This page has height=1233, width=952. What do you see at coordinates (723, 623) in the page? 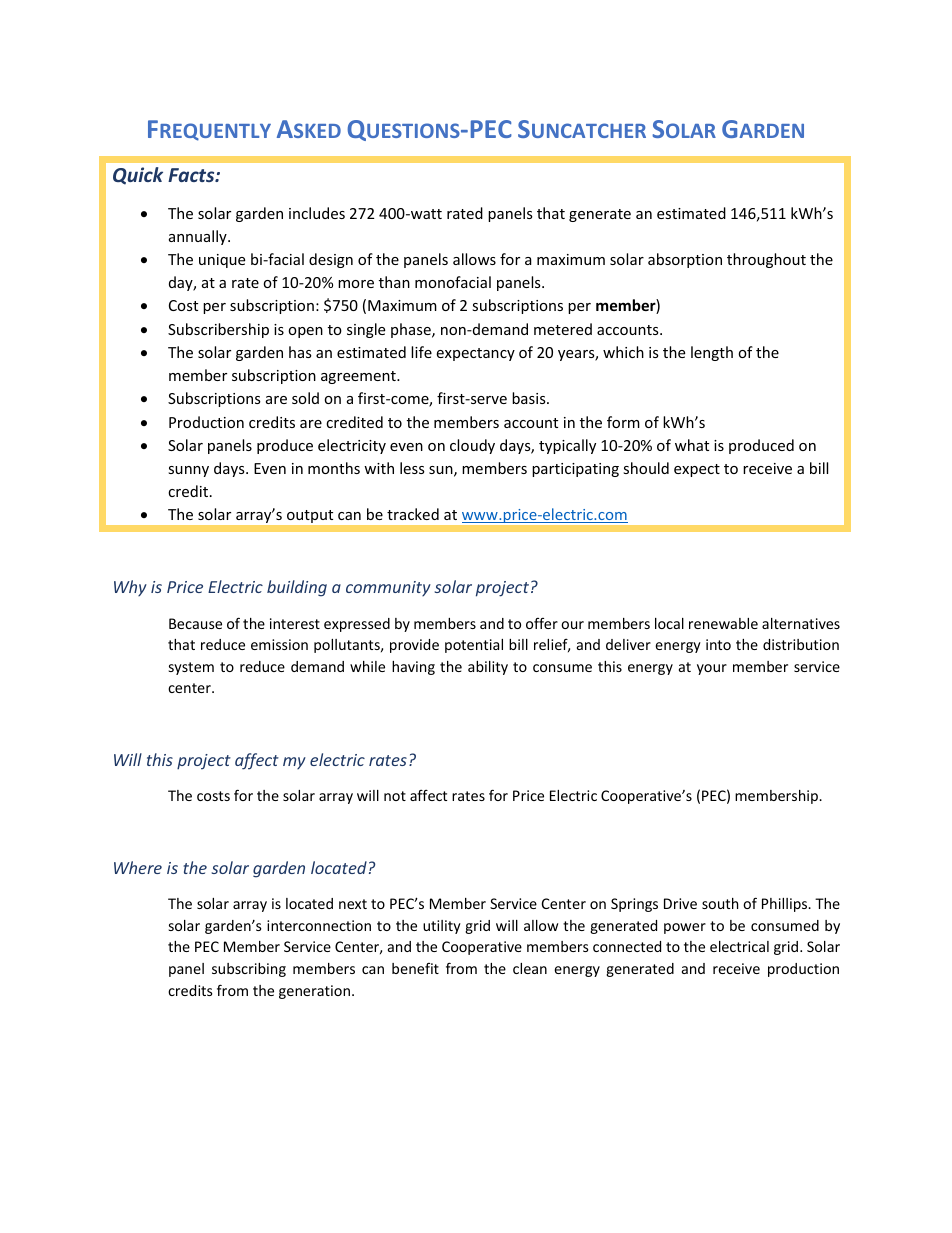
I see `renewable` at bounding box center [723, 623].
